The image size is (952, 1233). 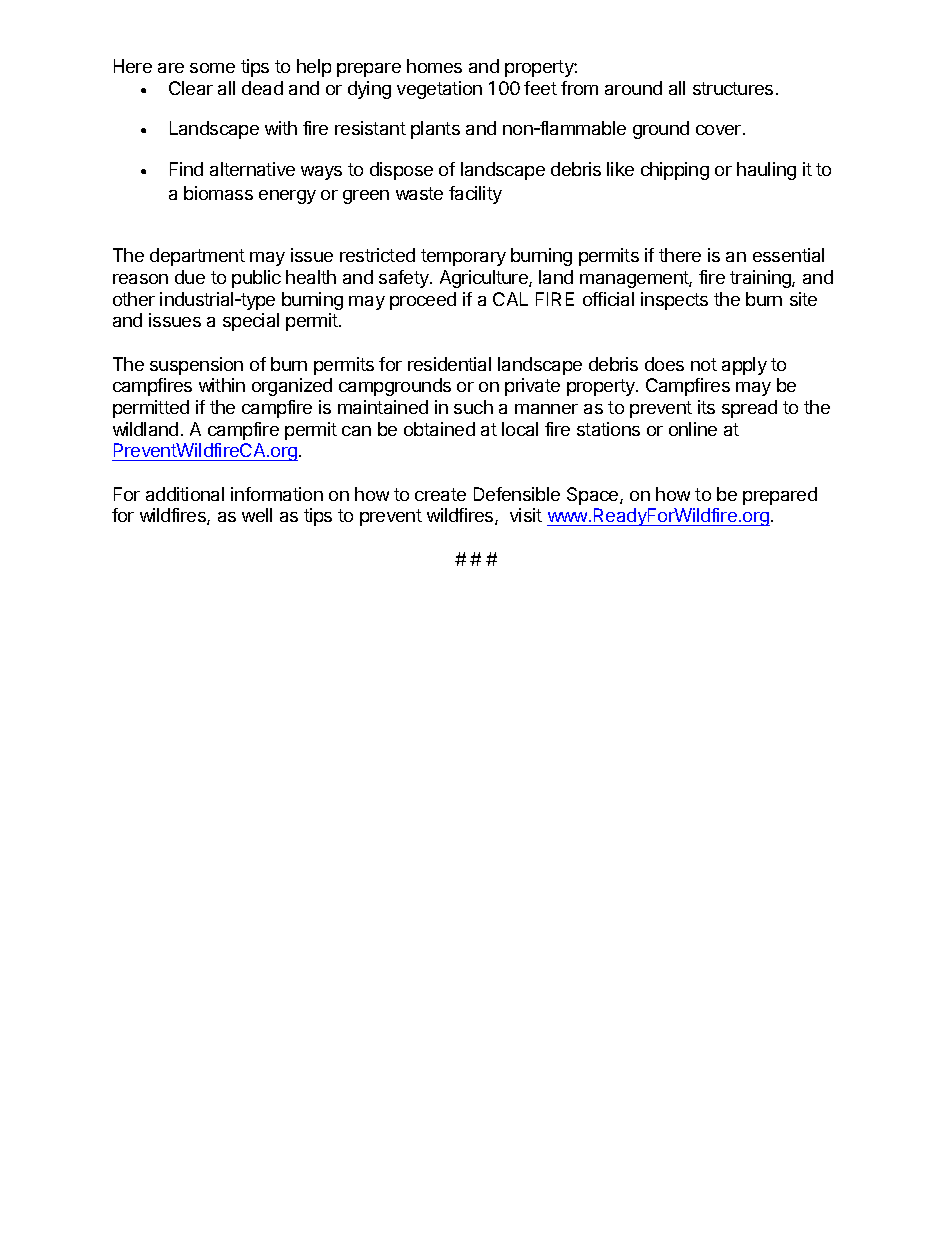 What do you see at coordinates (185, 494) in the screenshot?
I see `additional` at bounding box center [185, 494].
